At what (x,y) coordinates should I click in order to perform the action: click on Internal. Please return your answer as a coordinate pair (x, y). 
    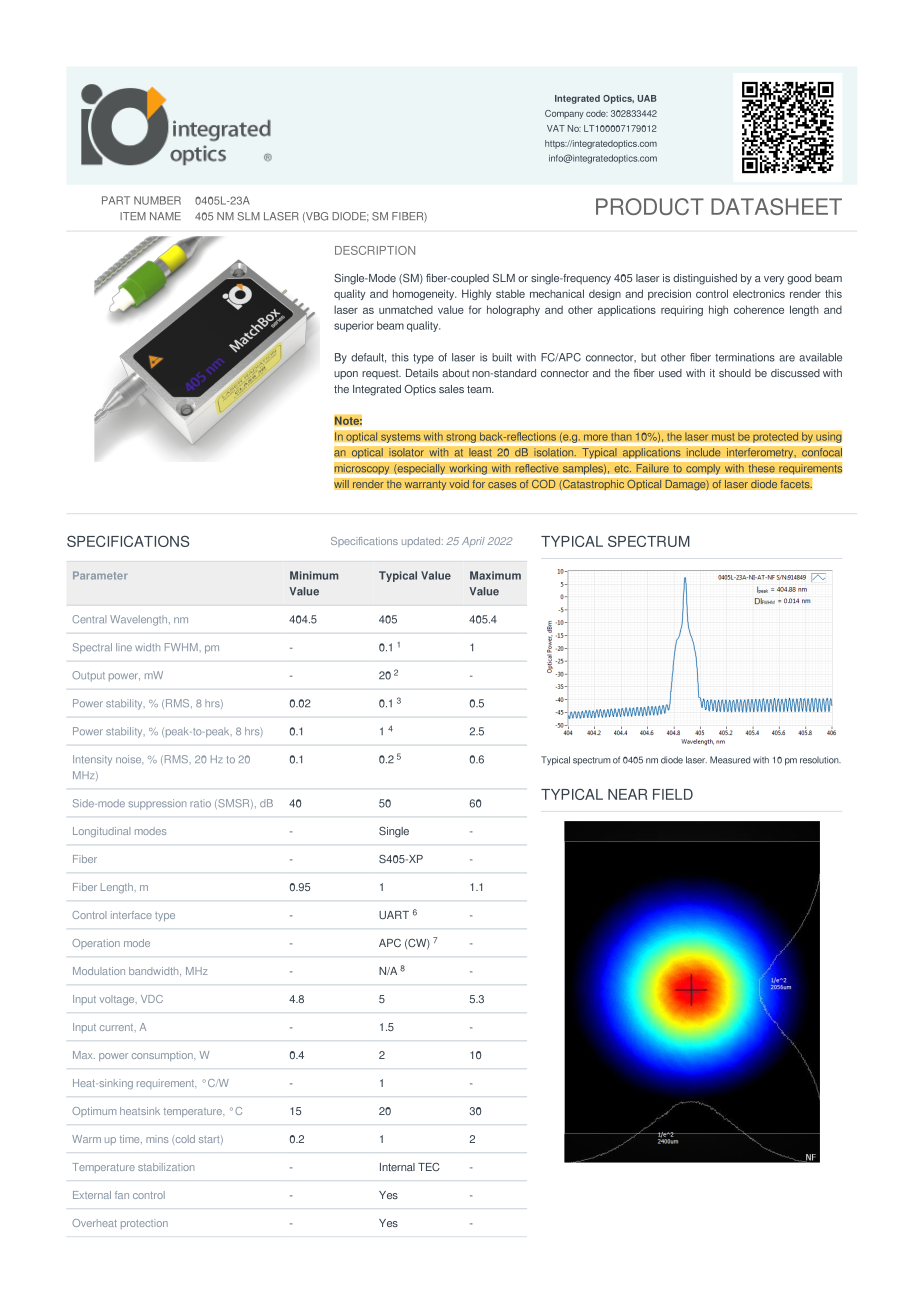
    Looking at the image, I should click on (397, 1167).
